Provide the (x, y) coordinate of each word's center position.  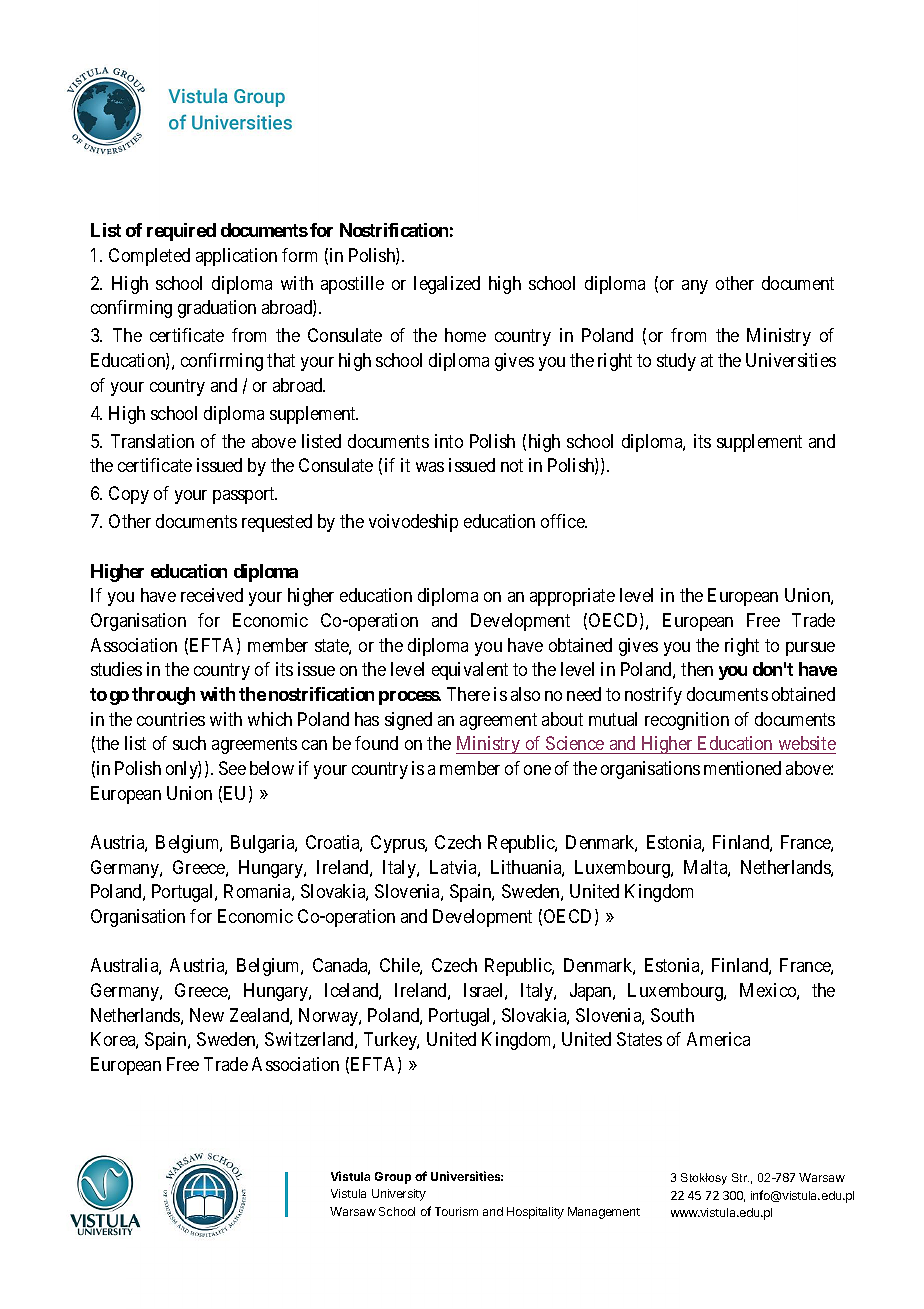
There (468, 694)
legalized (447, 285)
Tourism (456, 1211)
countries (171, 719)
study (676, 362)
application (236, 257)
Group (393, 1178)
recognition (687, 721)
